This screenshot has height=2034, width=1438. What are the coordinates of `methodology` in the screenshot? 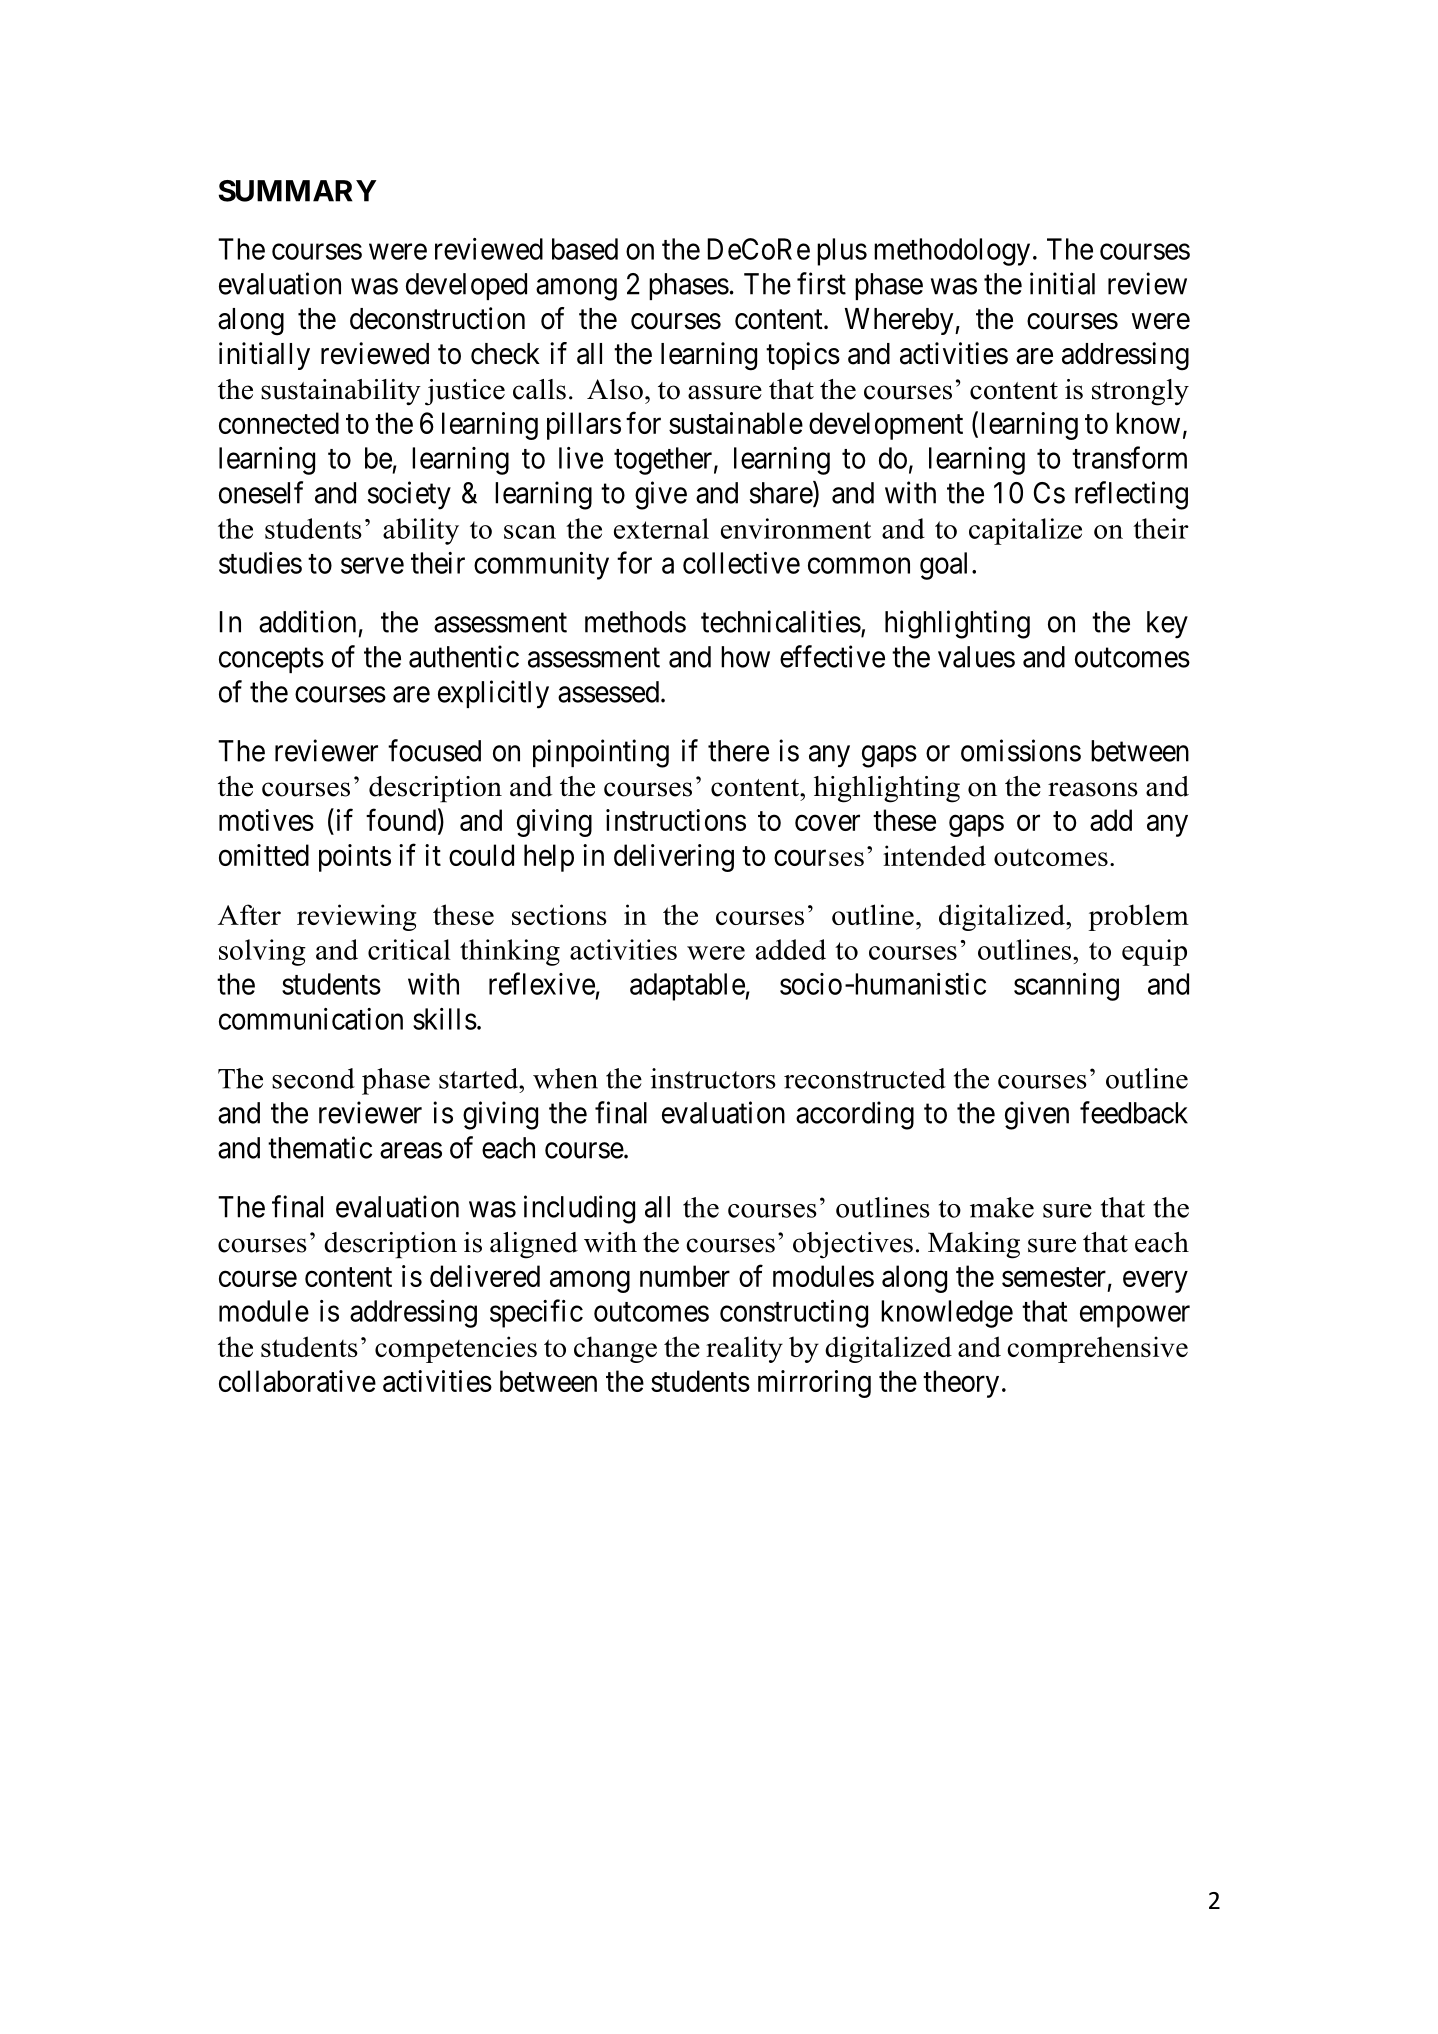 It's located at (952, 252).
